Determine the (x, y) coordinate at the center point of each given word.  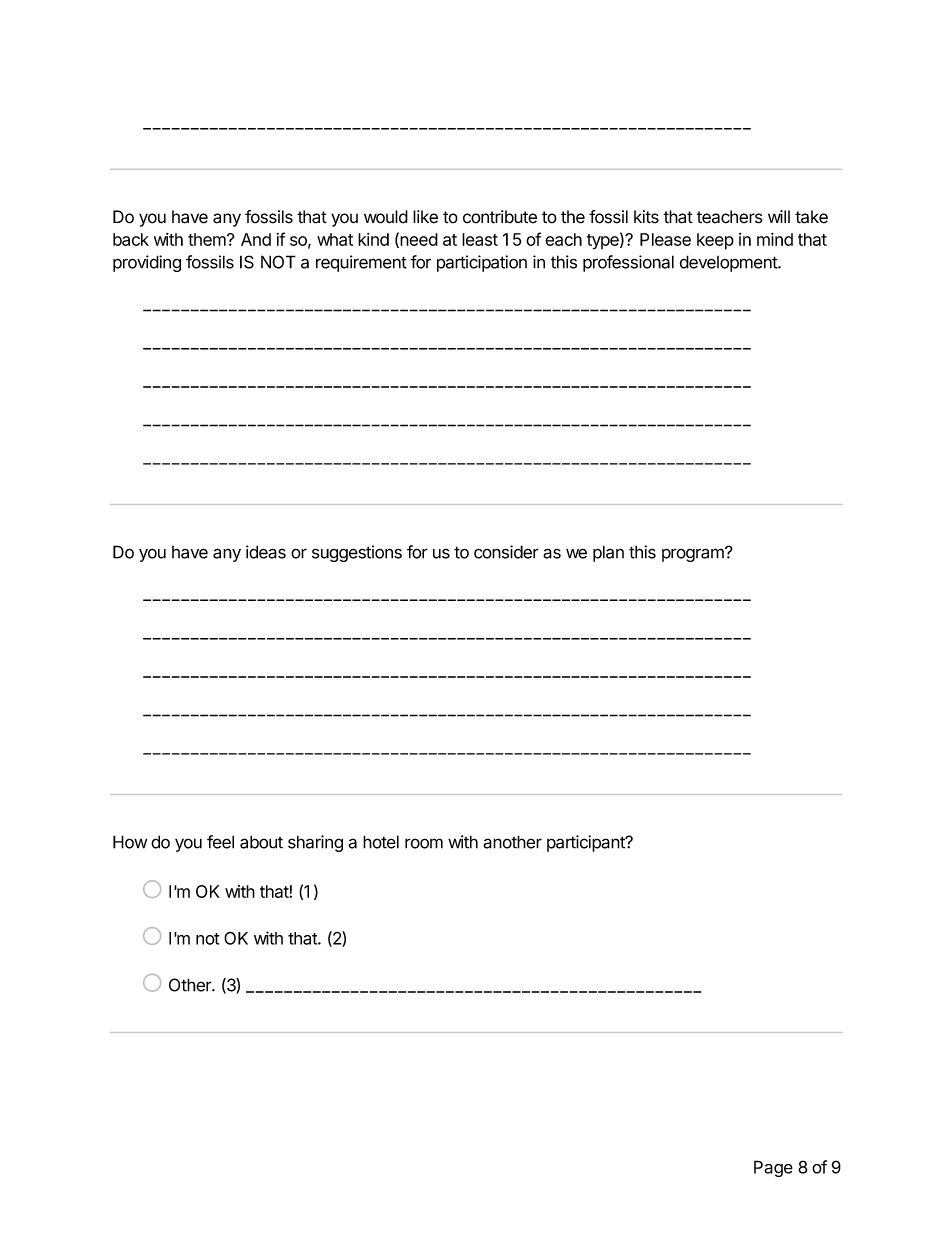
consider (506, 552)
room (424, 843)
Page (773, 1168)
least (480, 239)
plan (608, 553)
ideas (266, 552)
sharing (315, 843)
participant (587, 843)
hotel (381, 842)
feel (220, 842)
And (256, 239)
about (261, 842)
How (130, 842)
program (694, 554)
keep (715, 241)
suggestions (357, 553)
